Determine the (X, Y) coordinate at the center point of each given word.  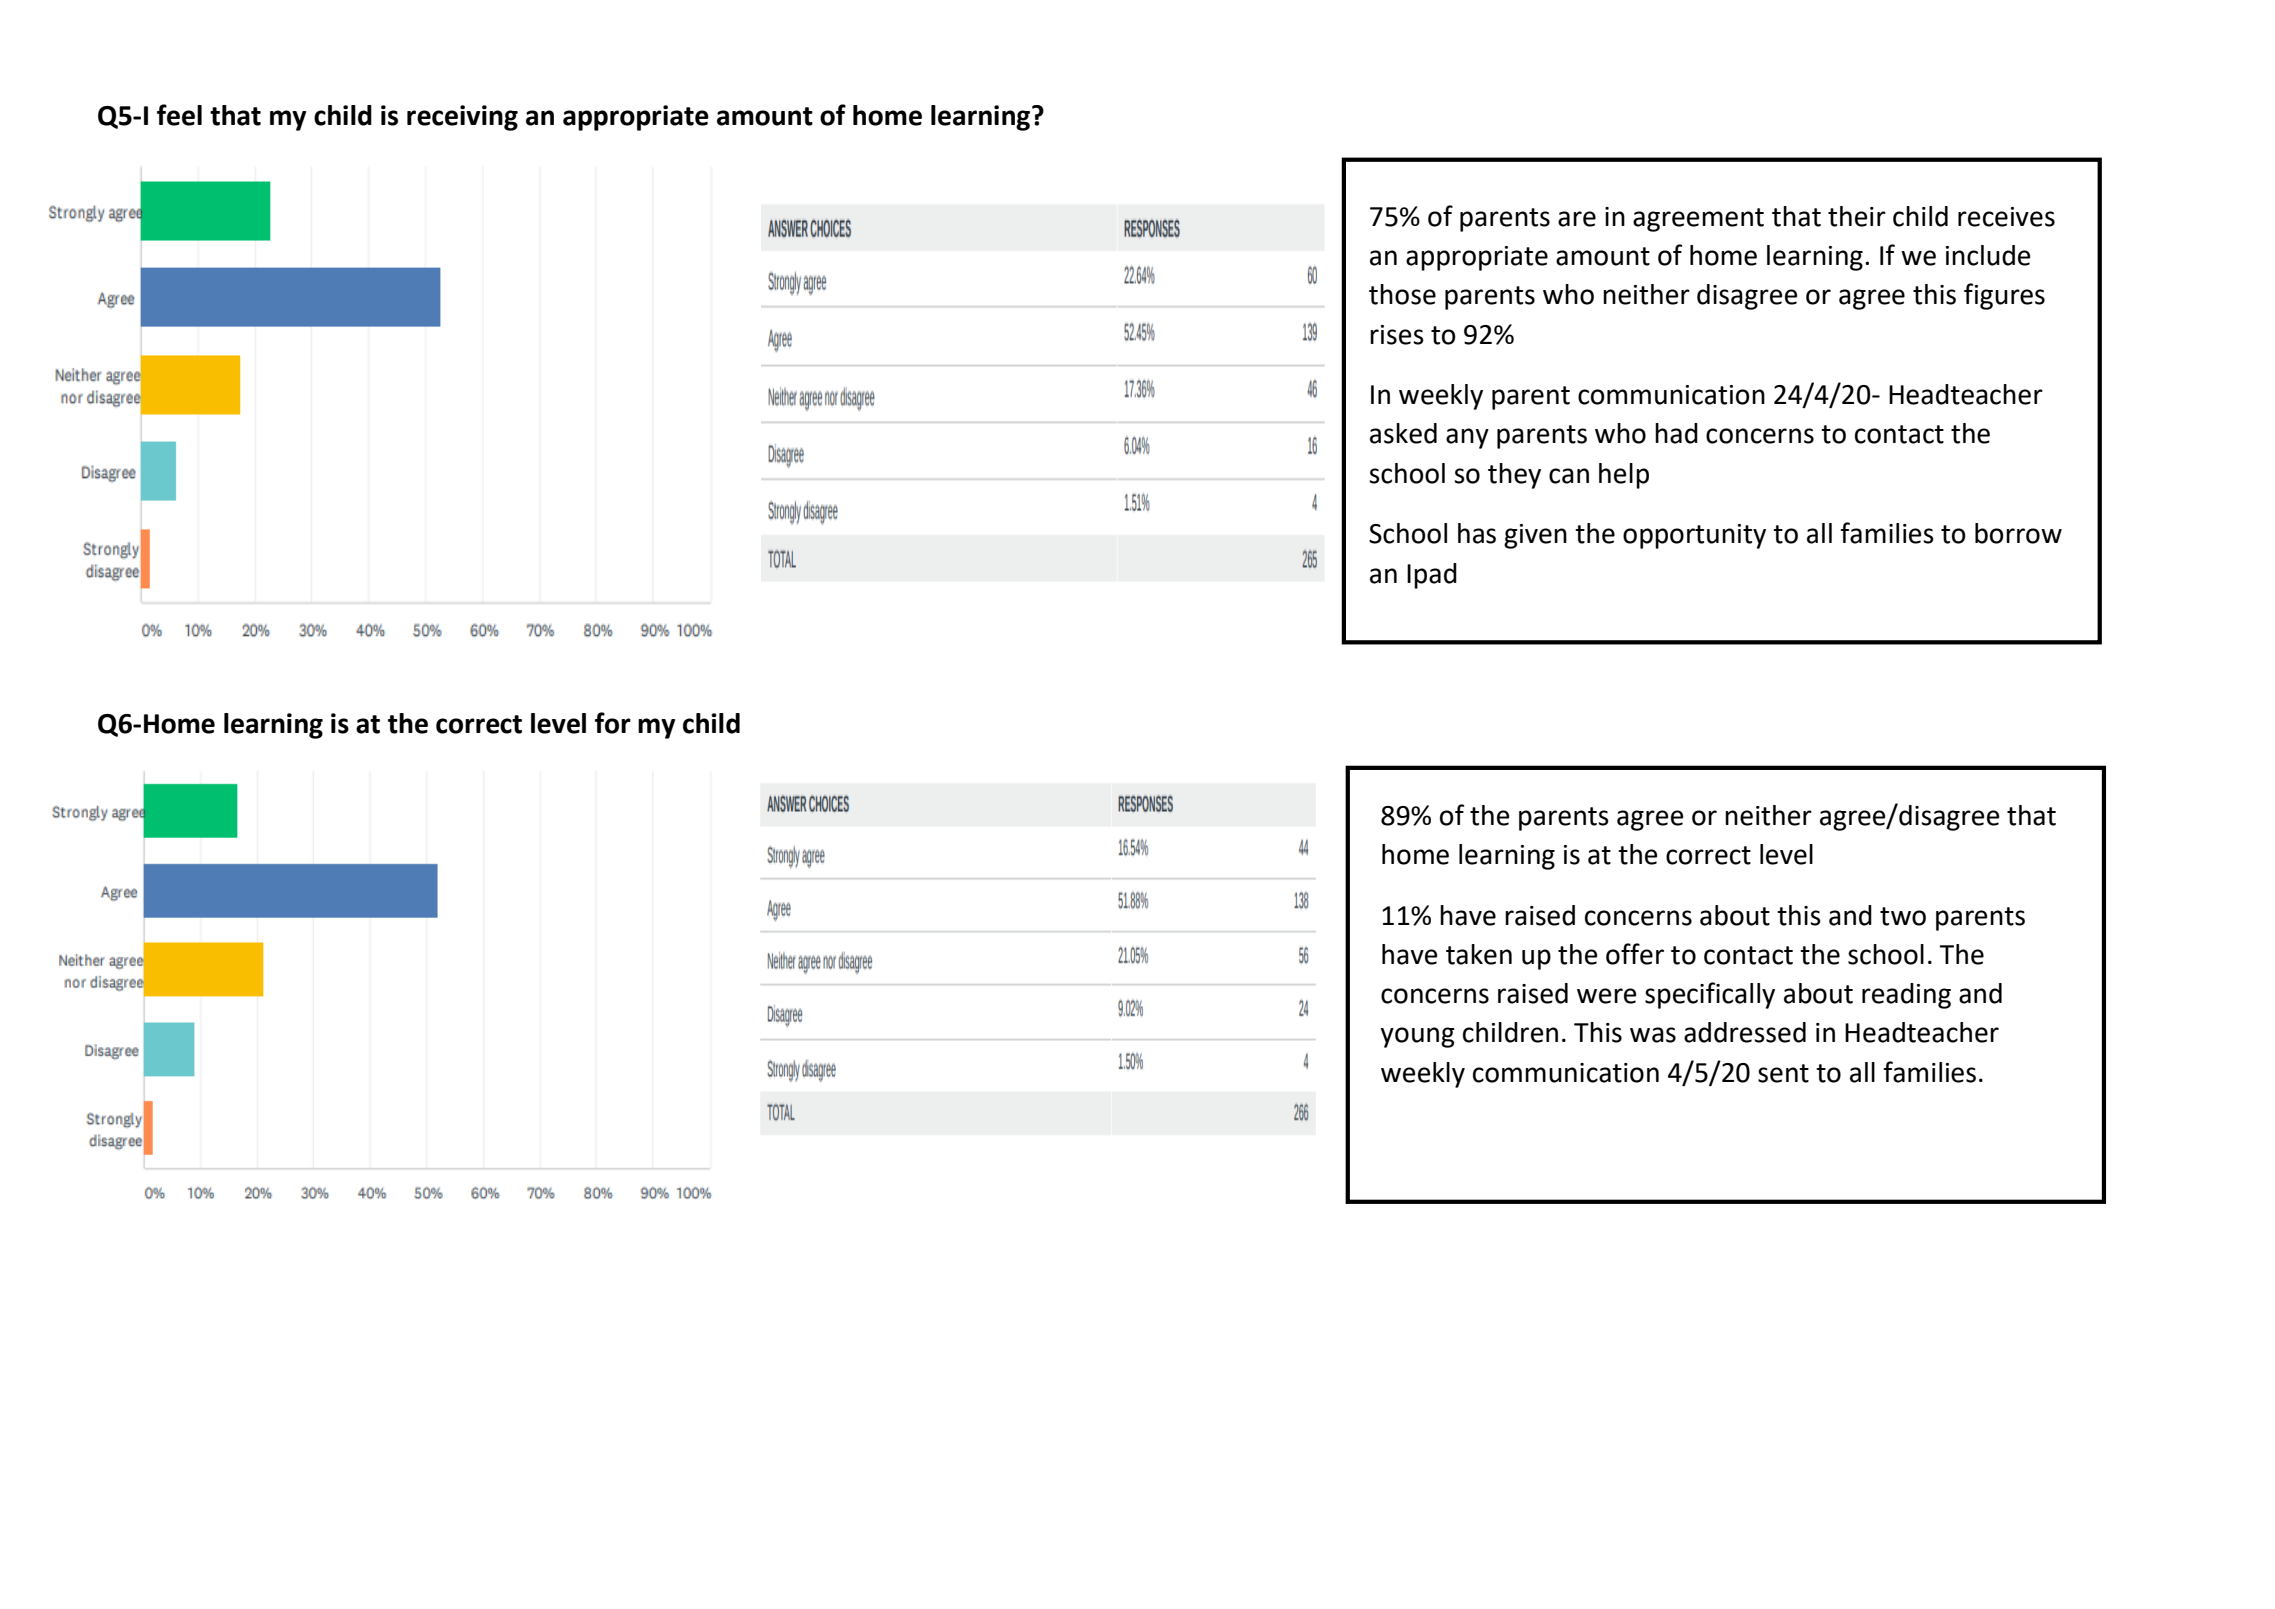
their (1857, 216)
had (1676, 433)
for (613, 723)
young (1417, 1037)
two (1903, 916)
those (1402, 294)
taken (1479, 954)
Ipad (1432, 576)
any (1467, 438)
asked (1403, 433)
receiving (462, 118)
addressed (1745, 1032)
